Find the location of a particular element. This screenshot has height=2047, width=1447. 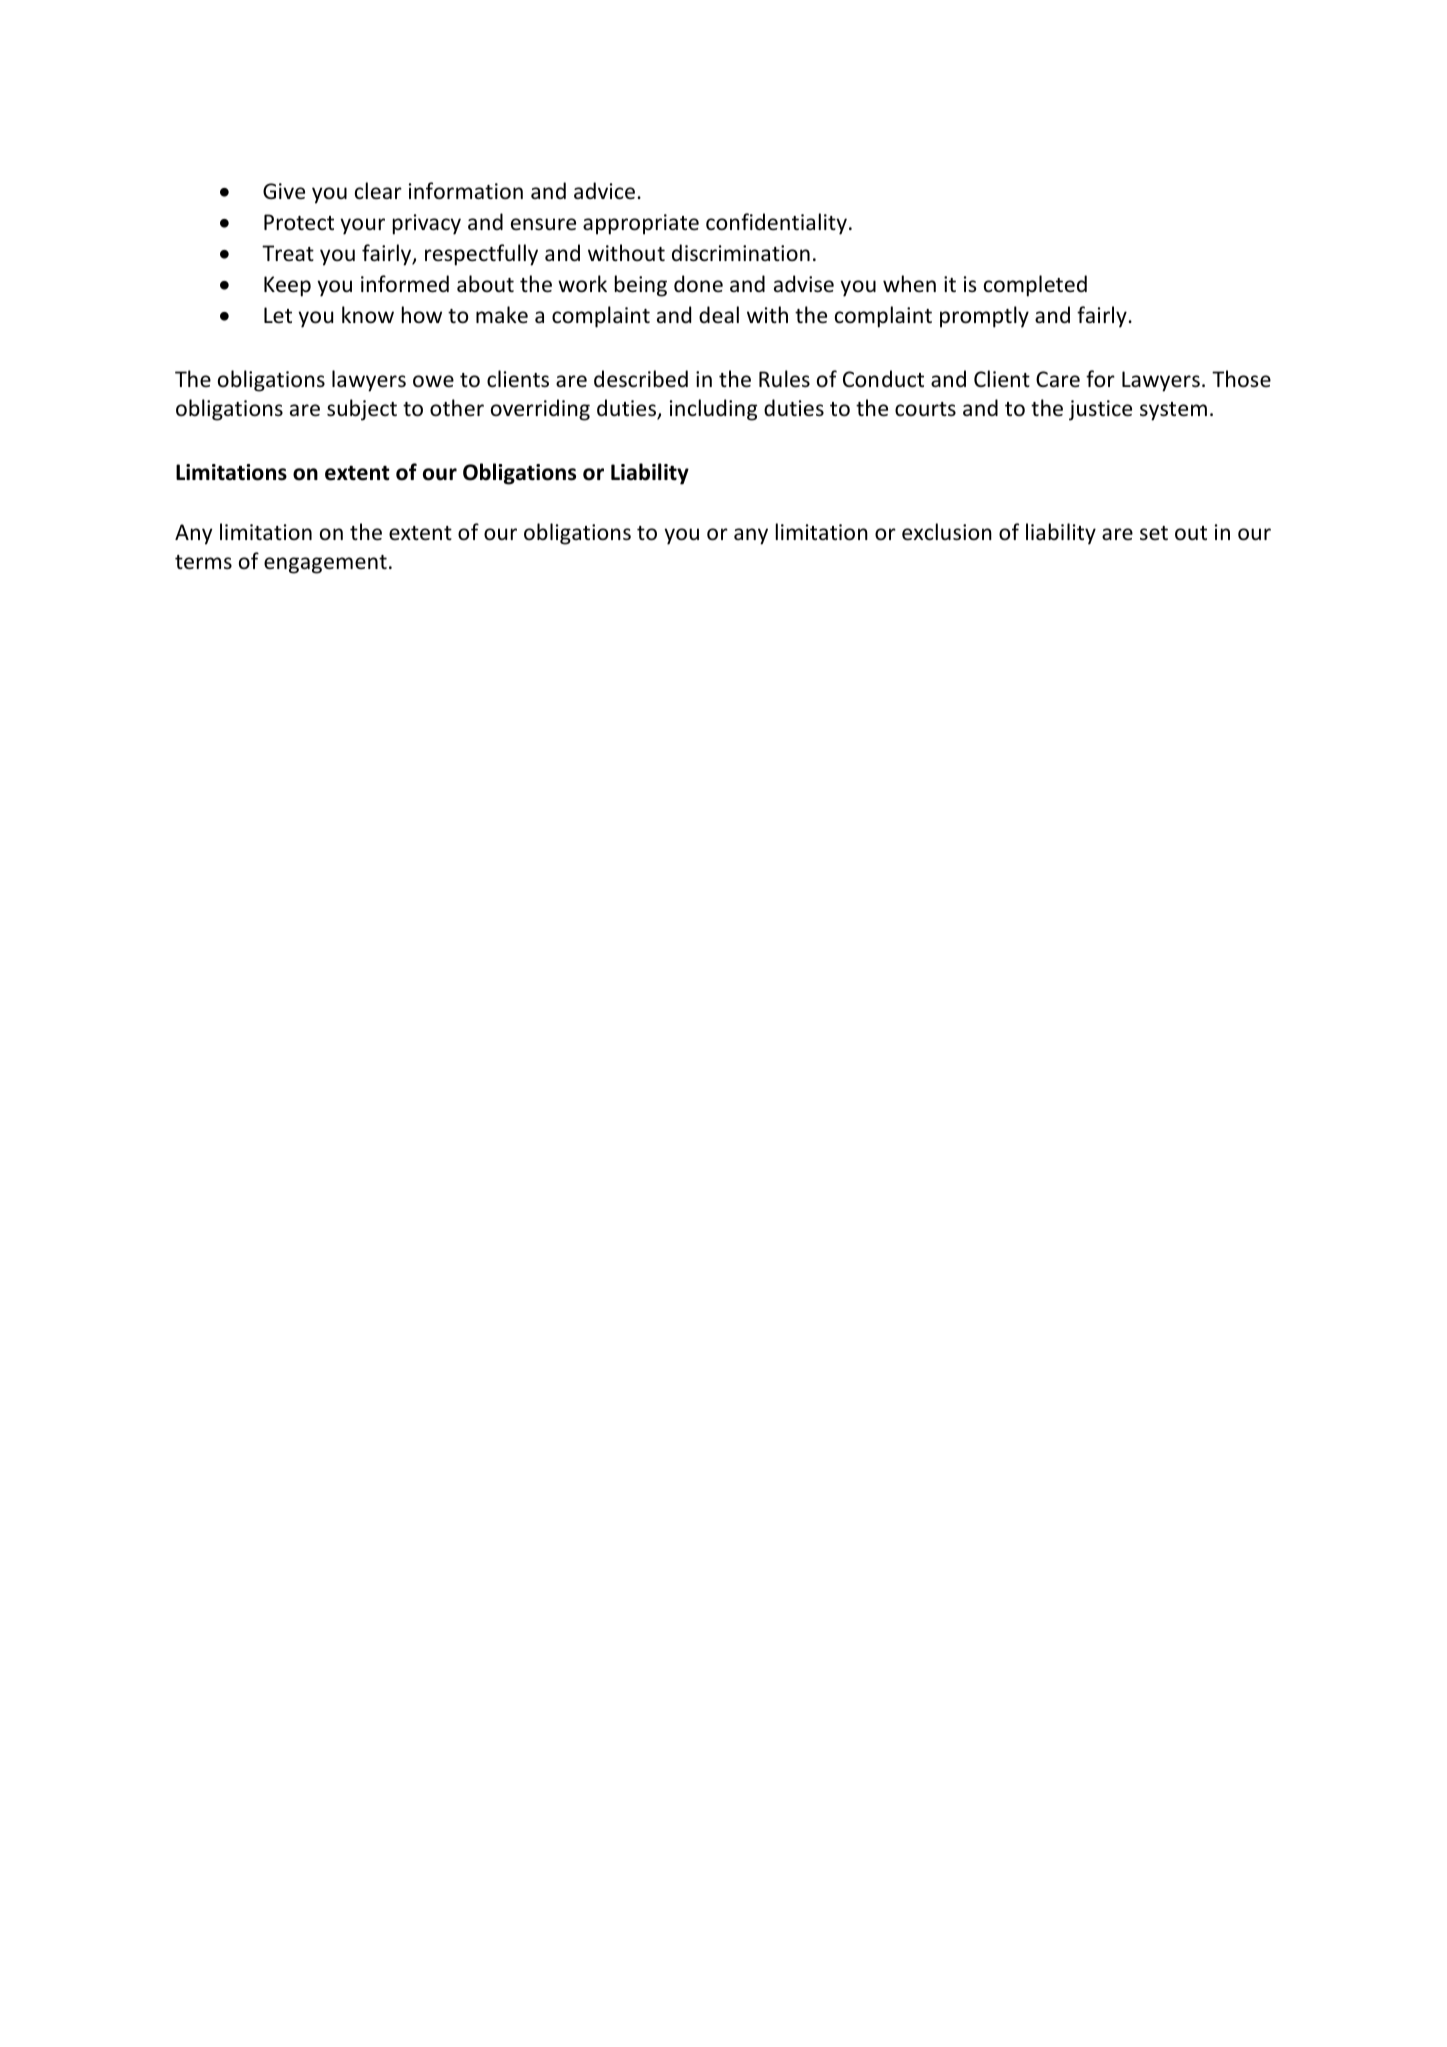

Keep is located at coordinates (287, 286).
